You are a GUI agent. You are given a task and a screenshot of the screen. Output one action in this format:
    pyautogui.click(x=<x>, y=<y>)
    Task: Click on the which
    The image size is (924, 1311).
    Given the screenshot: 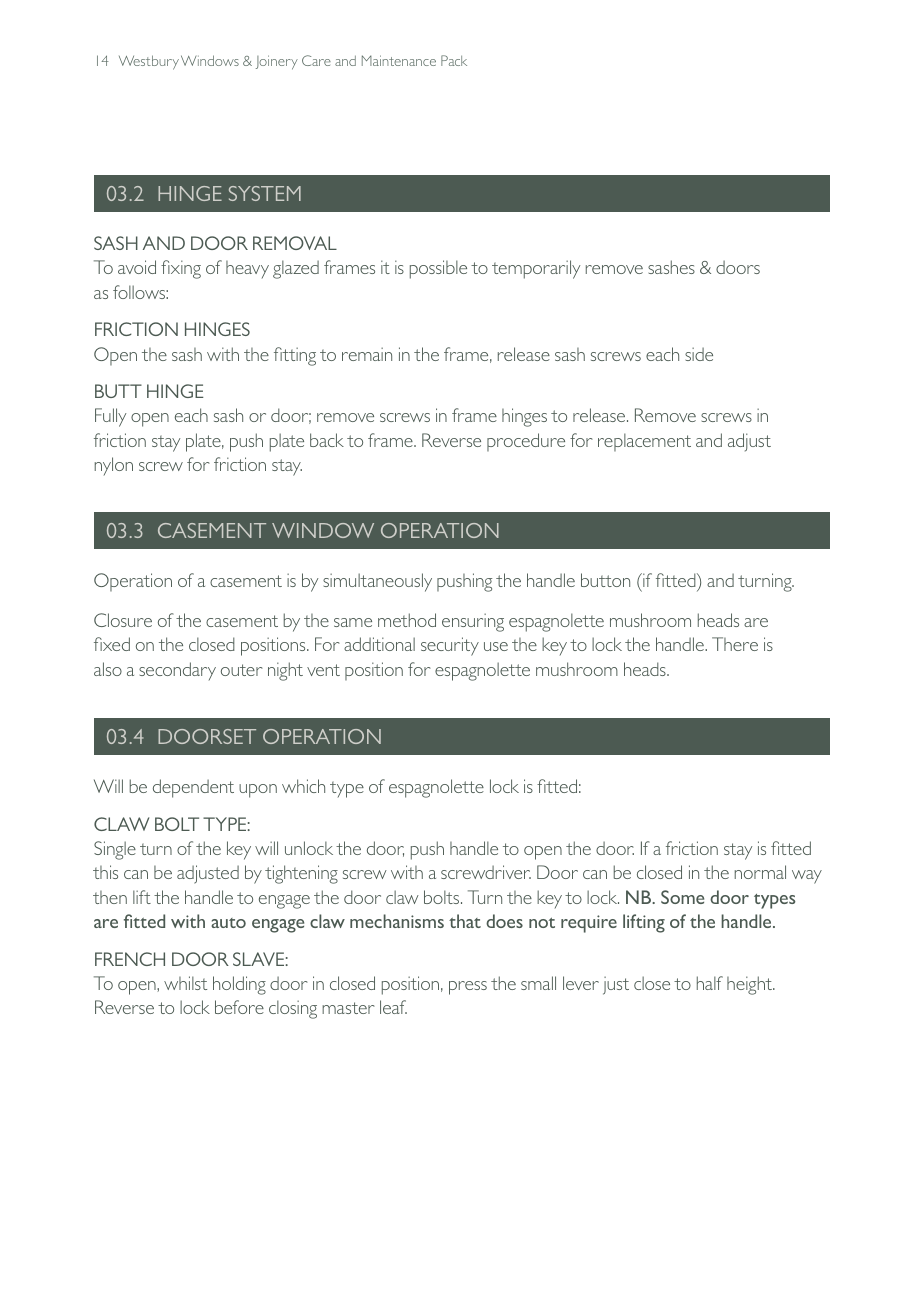 What is the action you would take?
    pyautogui.click(x=303, y=786)
